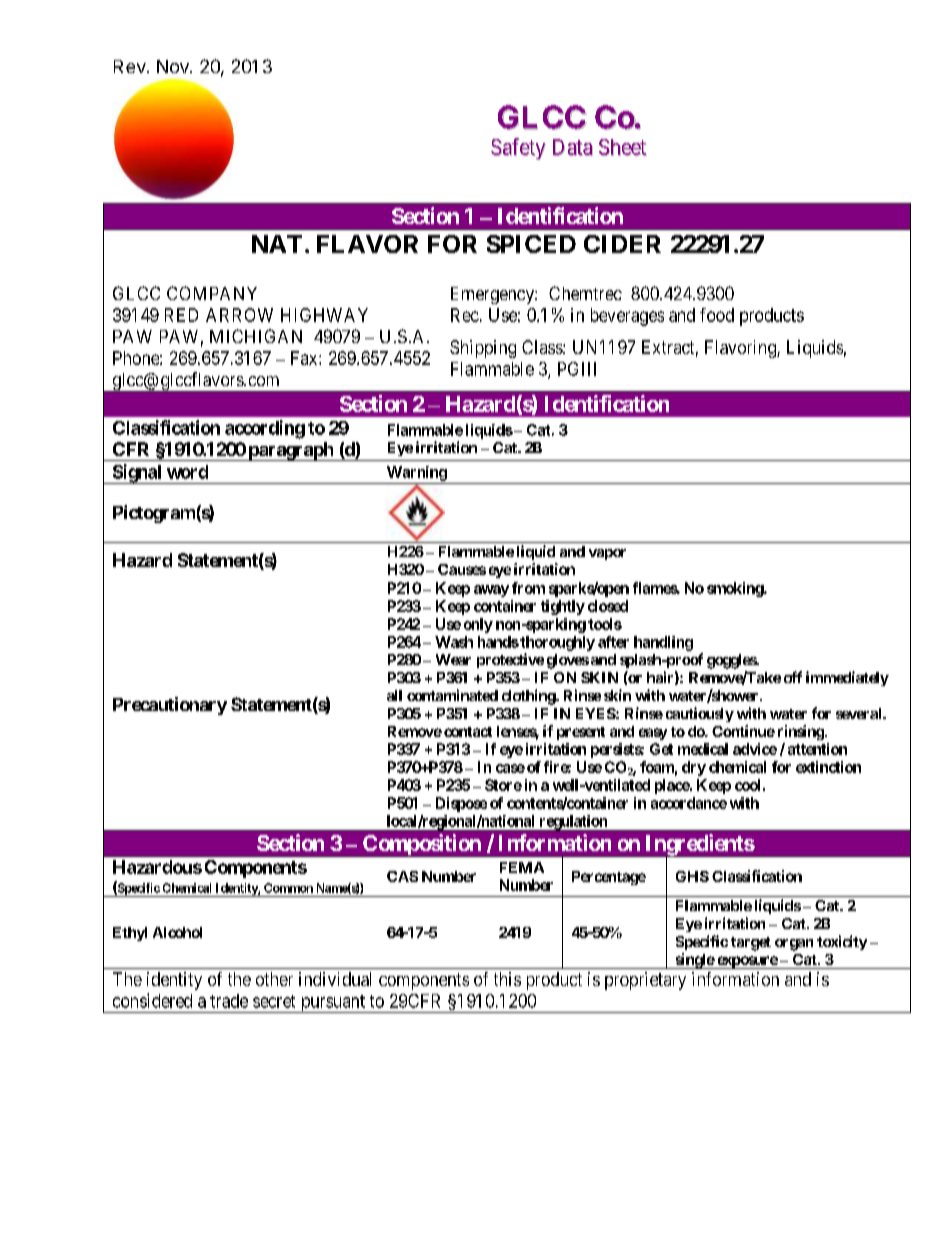 Image resolution: width=952 pixels, height=1233 pixels. What do you see at coordinates (187, 472) in the screenshot?
I see `word` at bounding box center [187, 472].
